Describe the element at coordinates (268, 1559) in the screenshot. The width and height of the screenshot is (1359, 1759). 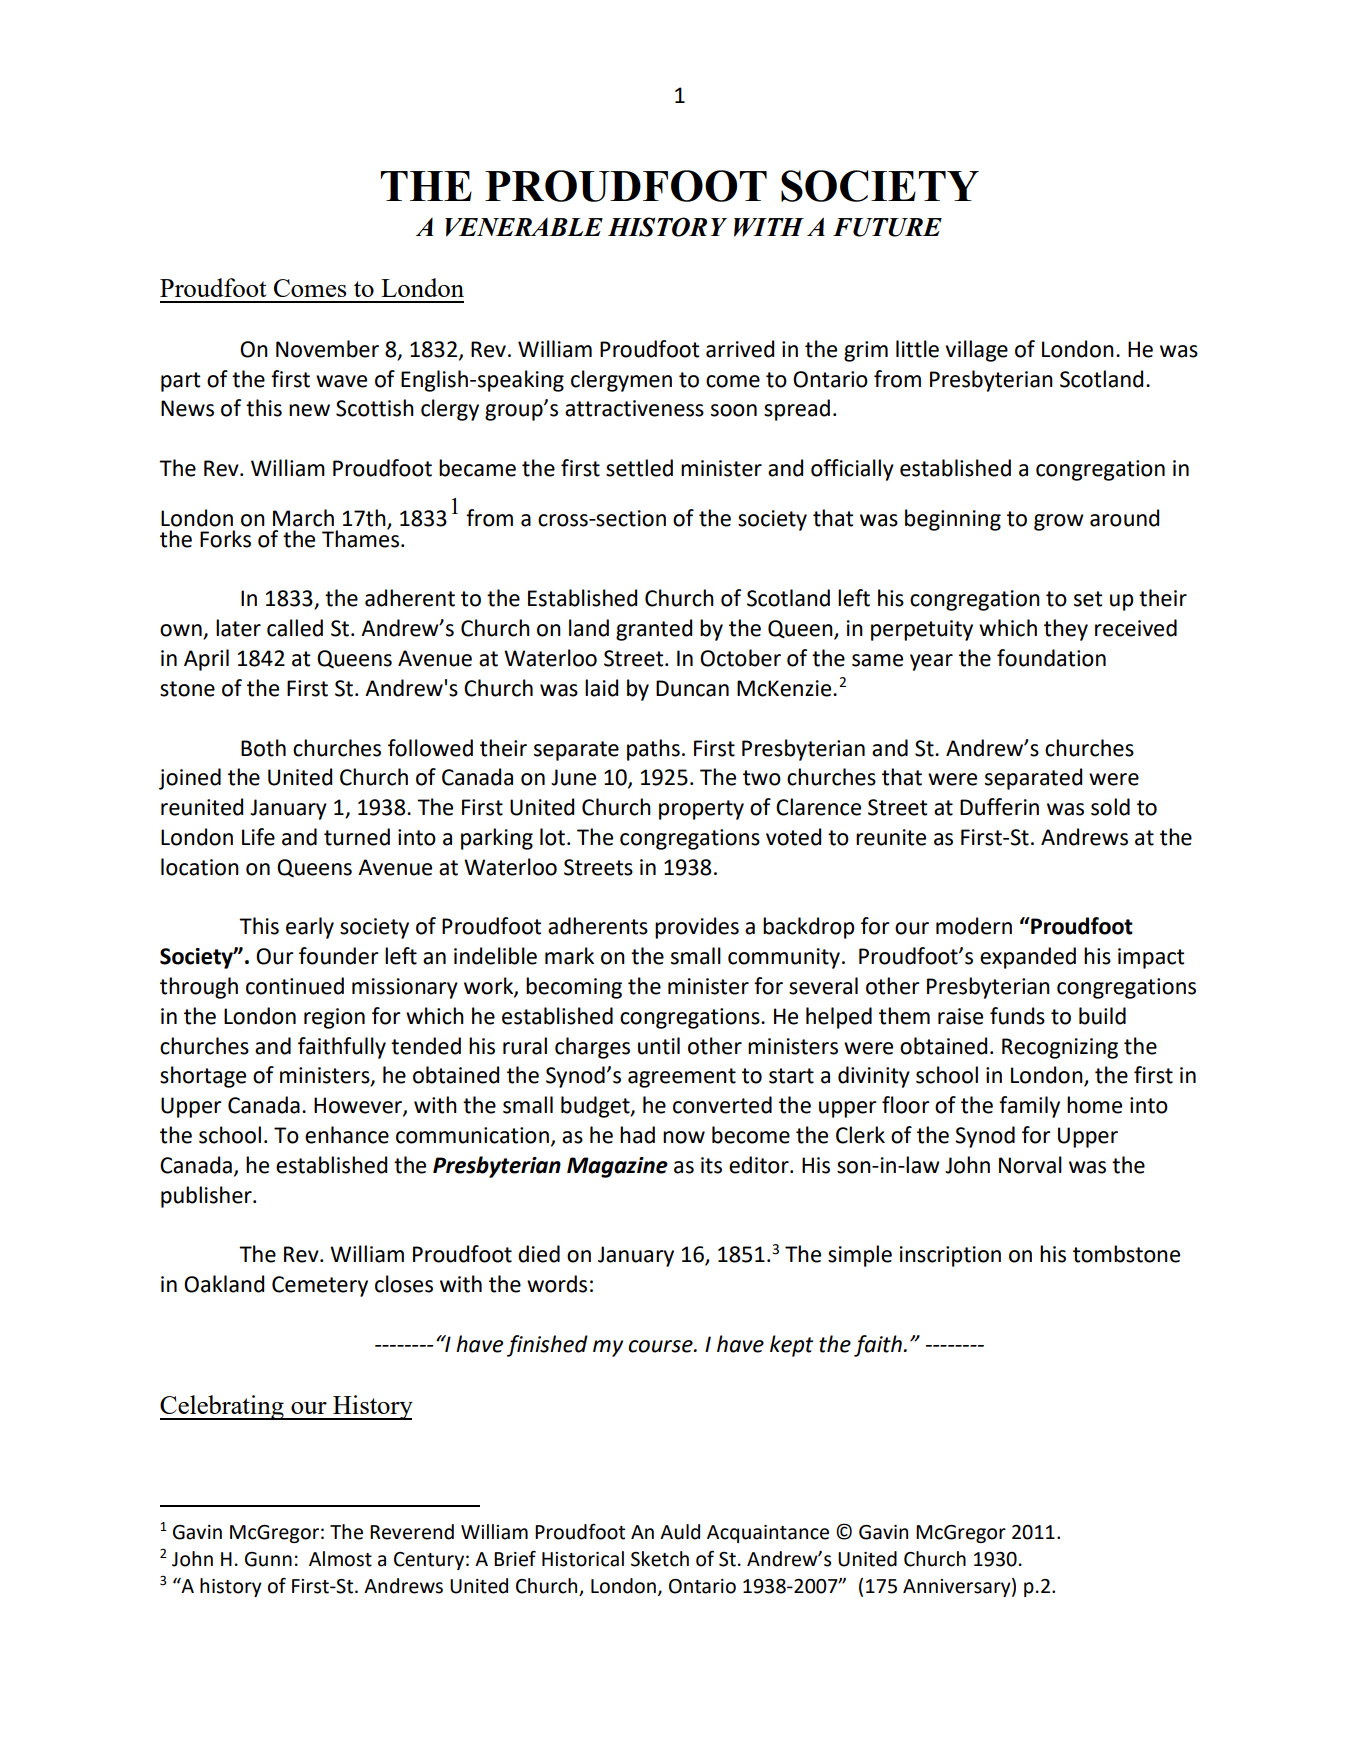
I see `Gunn` at that location.
